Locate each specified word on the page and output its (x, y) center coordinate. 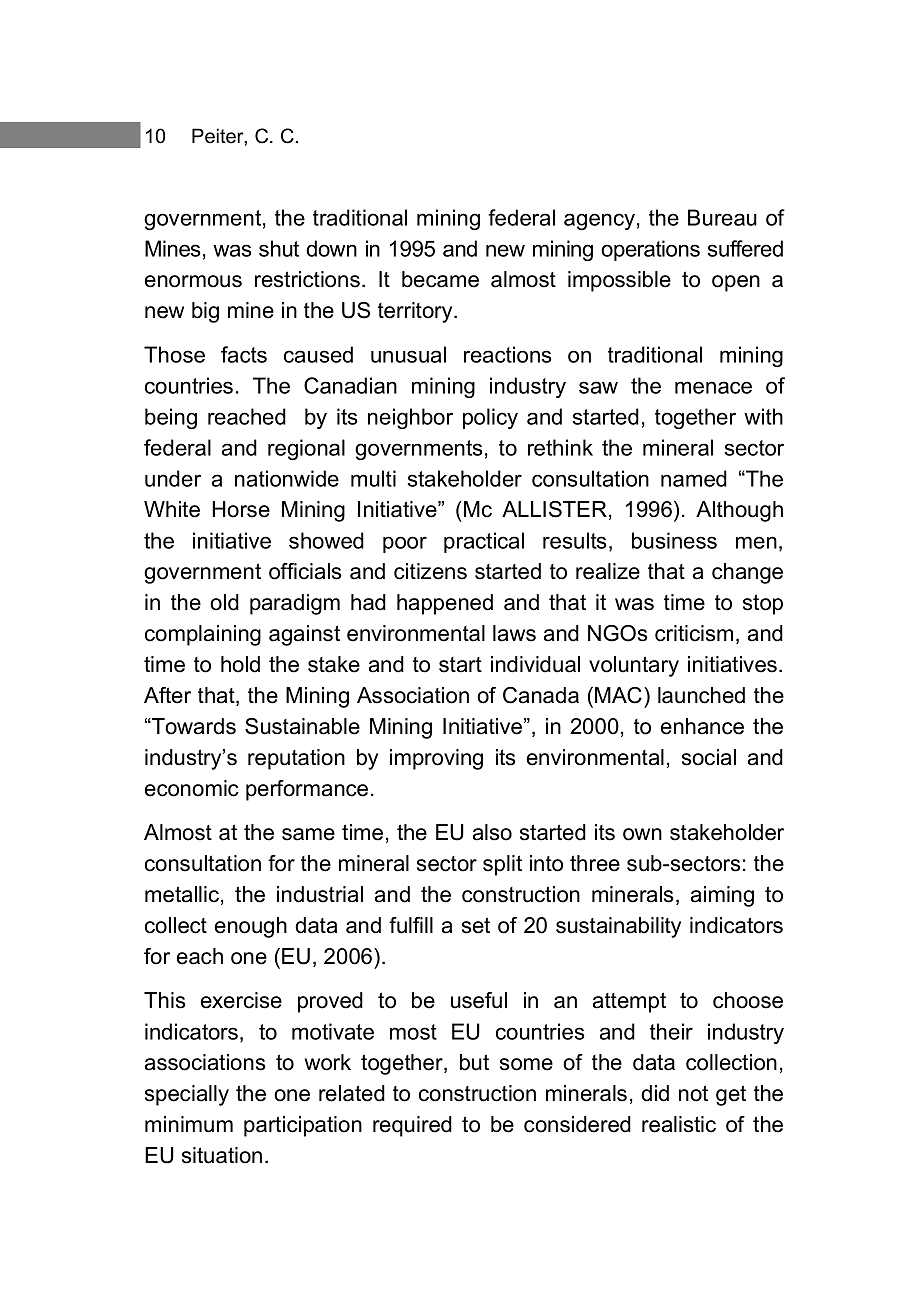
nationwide (287, 478)
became (440, 279)
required (412, 1126)
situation (222, 1155)
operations (650, 250)
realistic (679, 1124)
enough (251, 927)
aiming (722, 896)
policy (490, 418)
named (694, 478)
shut (279, 248)
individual (535, 664)
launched (701, 695)
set (476, 925)
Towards (193, 726)
